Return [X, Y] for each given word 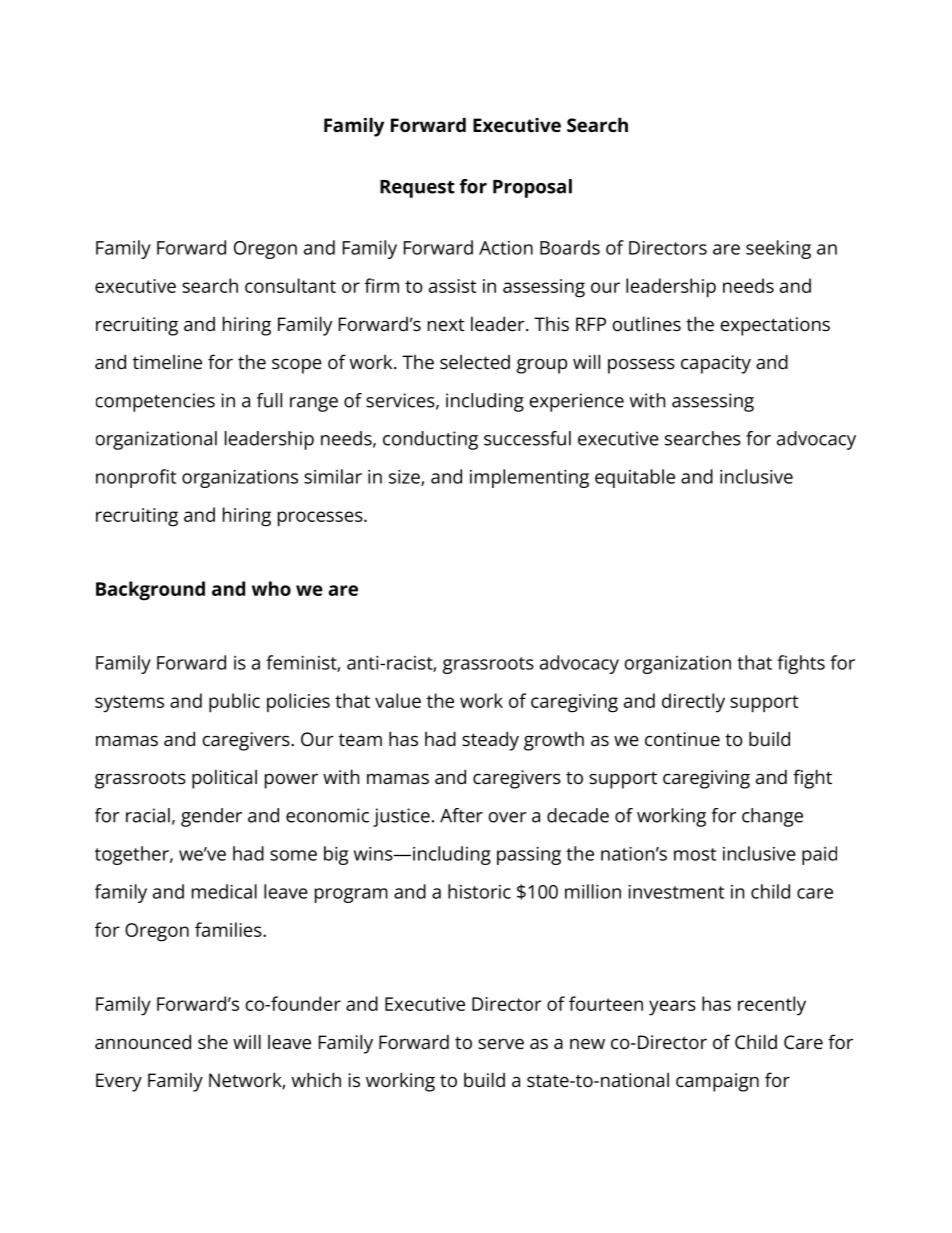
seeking [778, 249]
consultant [290, 285]
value [398, 700]
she [213, 1042]
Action [506, 248]
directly [693, 703]
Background [150, 591]
